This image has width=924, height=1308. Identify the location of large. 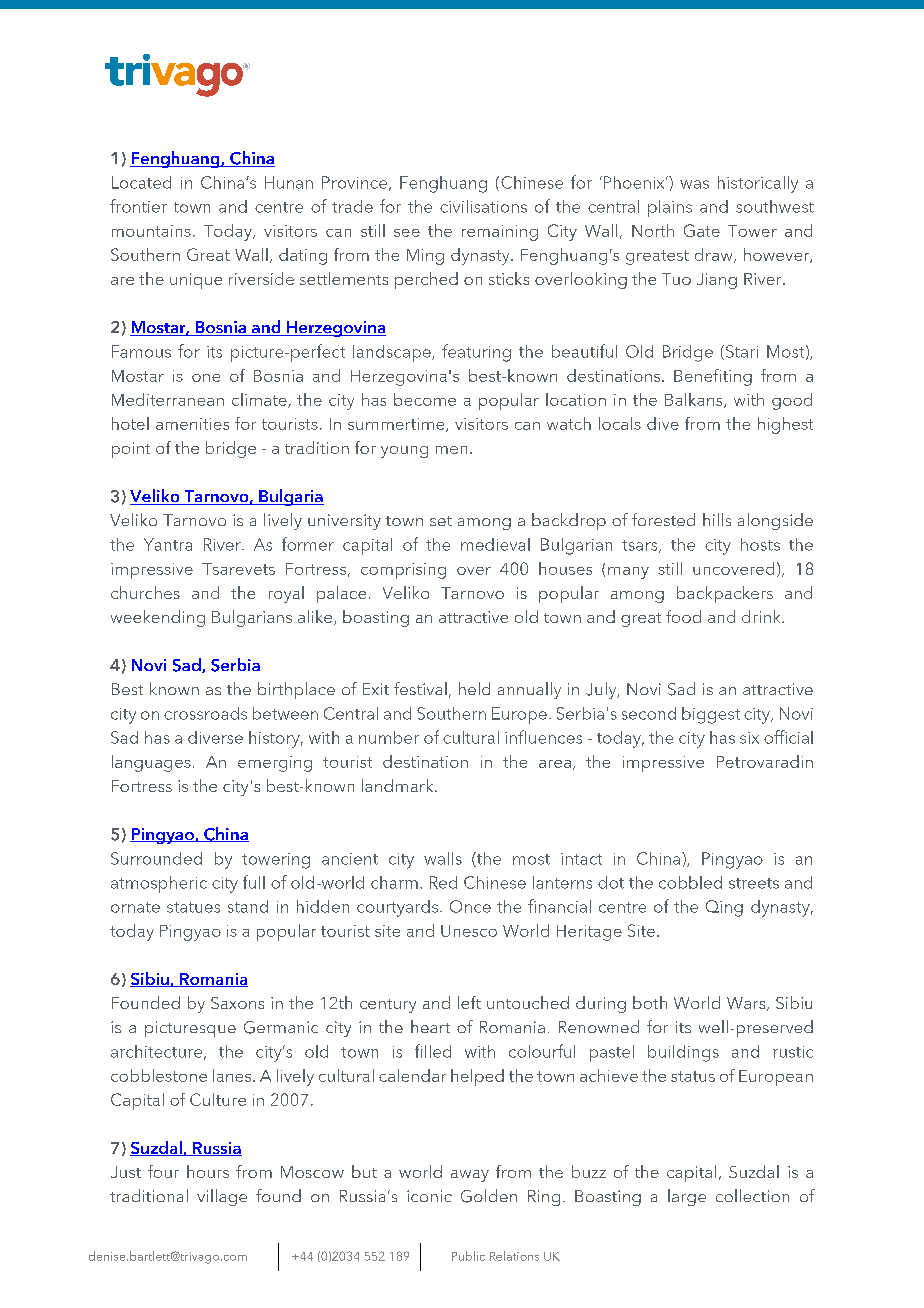
(687, 1197).
